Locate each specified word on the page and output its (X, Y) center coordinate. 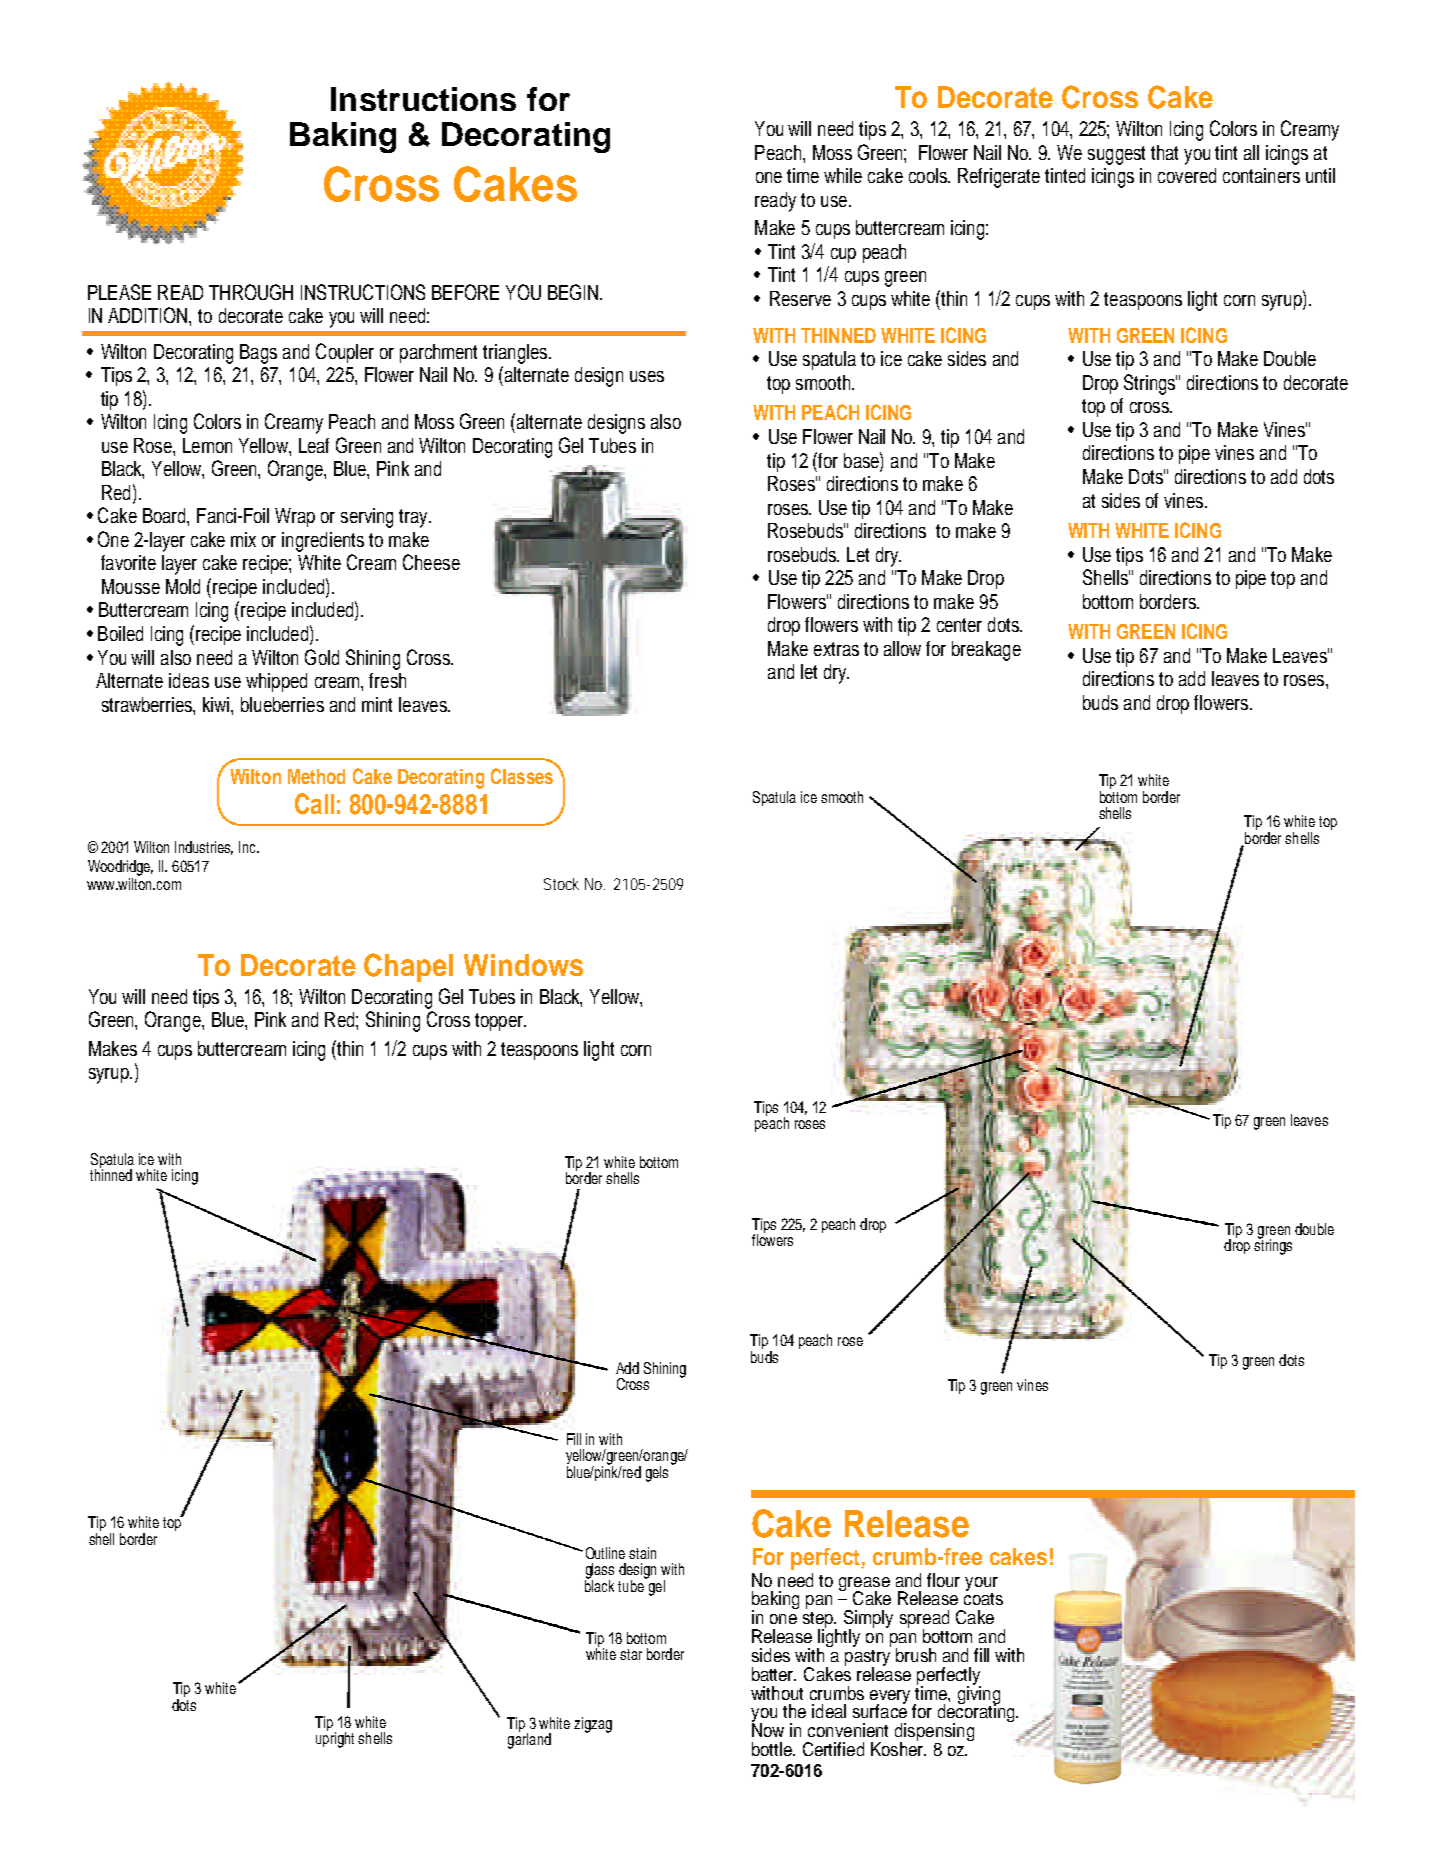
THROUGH (251, 292)
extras (836, 649)
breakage (986, 651)
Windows (523, 965)
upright (335, 1739)
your (981, 1584)
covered (1187, 175)
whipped (276, 682)
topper (500, 1022)
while (843, 175)
